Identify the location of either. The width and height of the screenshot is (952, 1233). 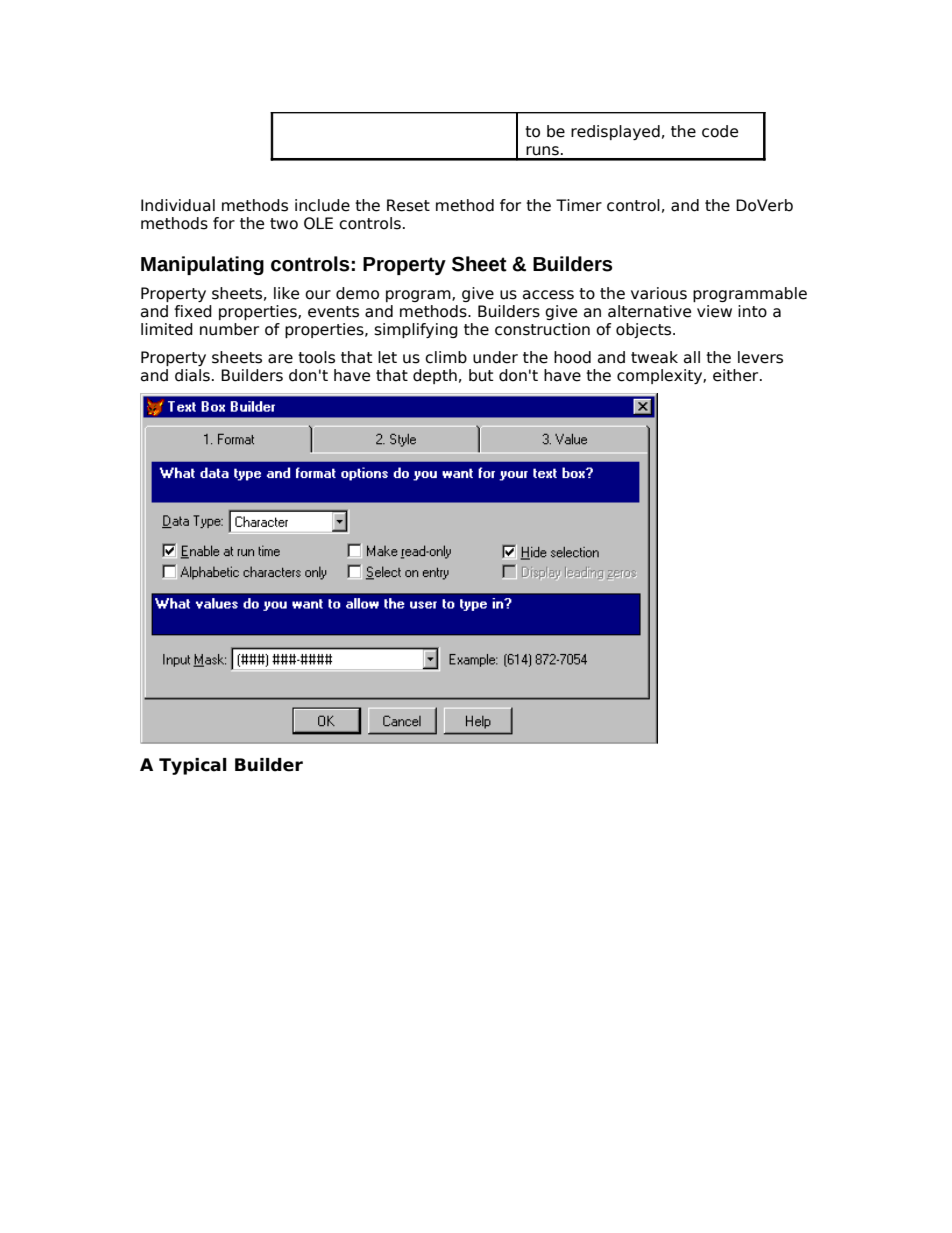
(737, 375).
